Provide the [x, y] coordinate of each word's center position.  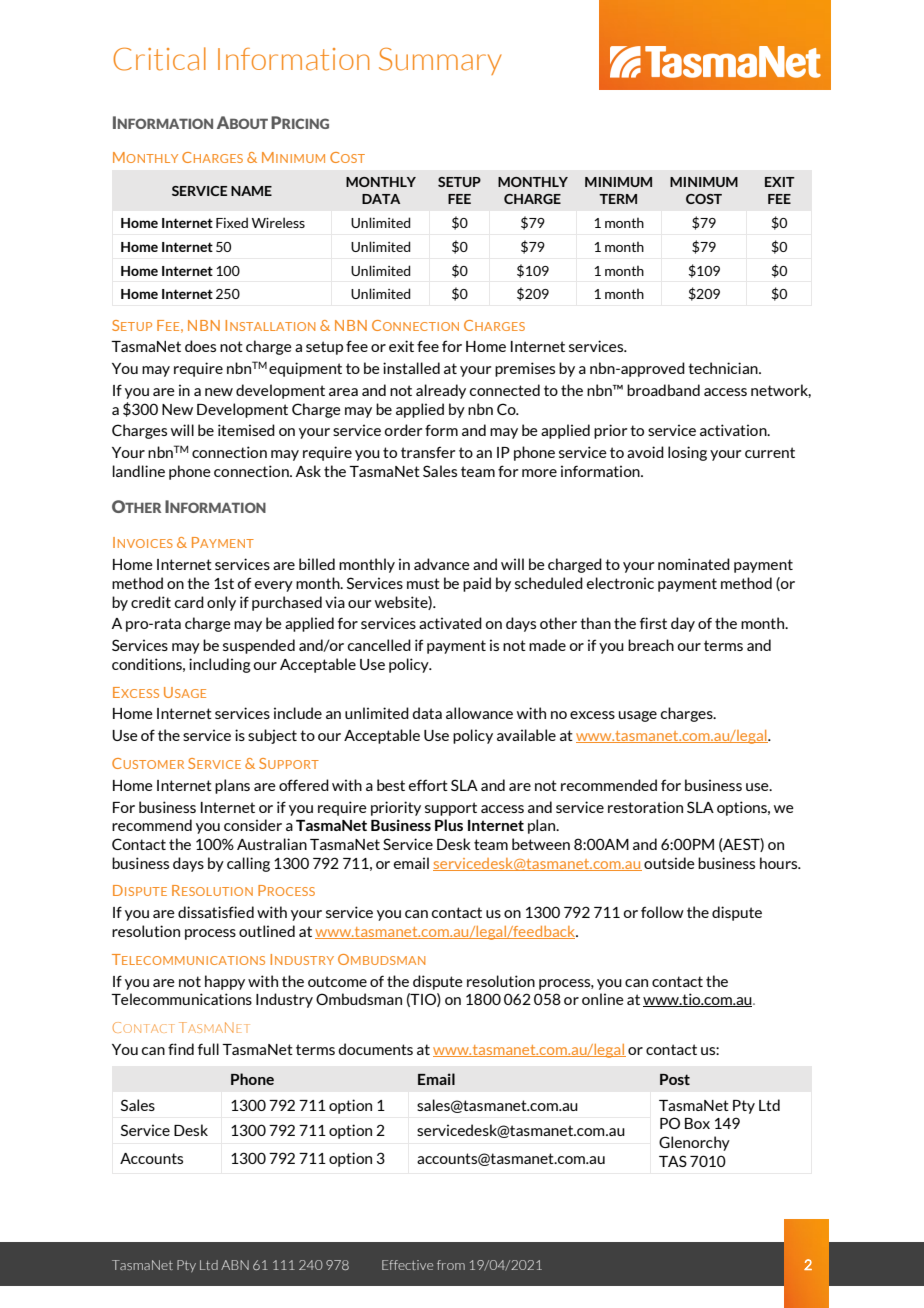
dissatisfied [216, 912]
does [200, 346]
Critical [159, 59]
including [220, 665]
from [451, 1265]
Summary [440, 61]
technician [724, 368]
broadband [663, 390]
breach [651, 645]
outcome [337, 981]
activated [450, 623]
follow [662, 912]
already [441, 391]
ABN [235, 1265]
